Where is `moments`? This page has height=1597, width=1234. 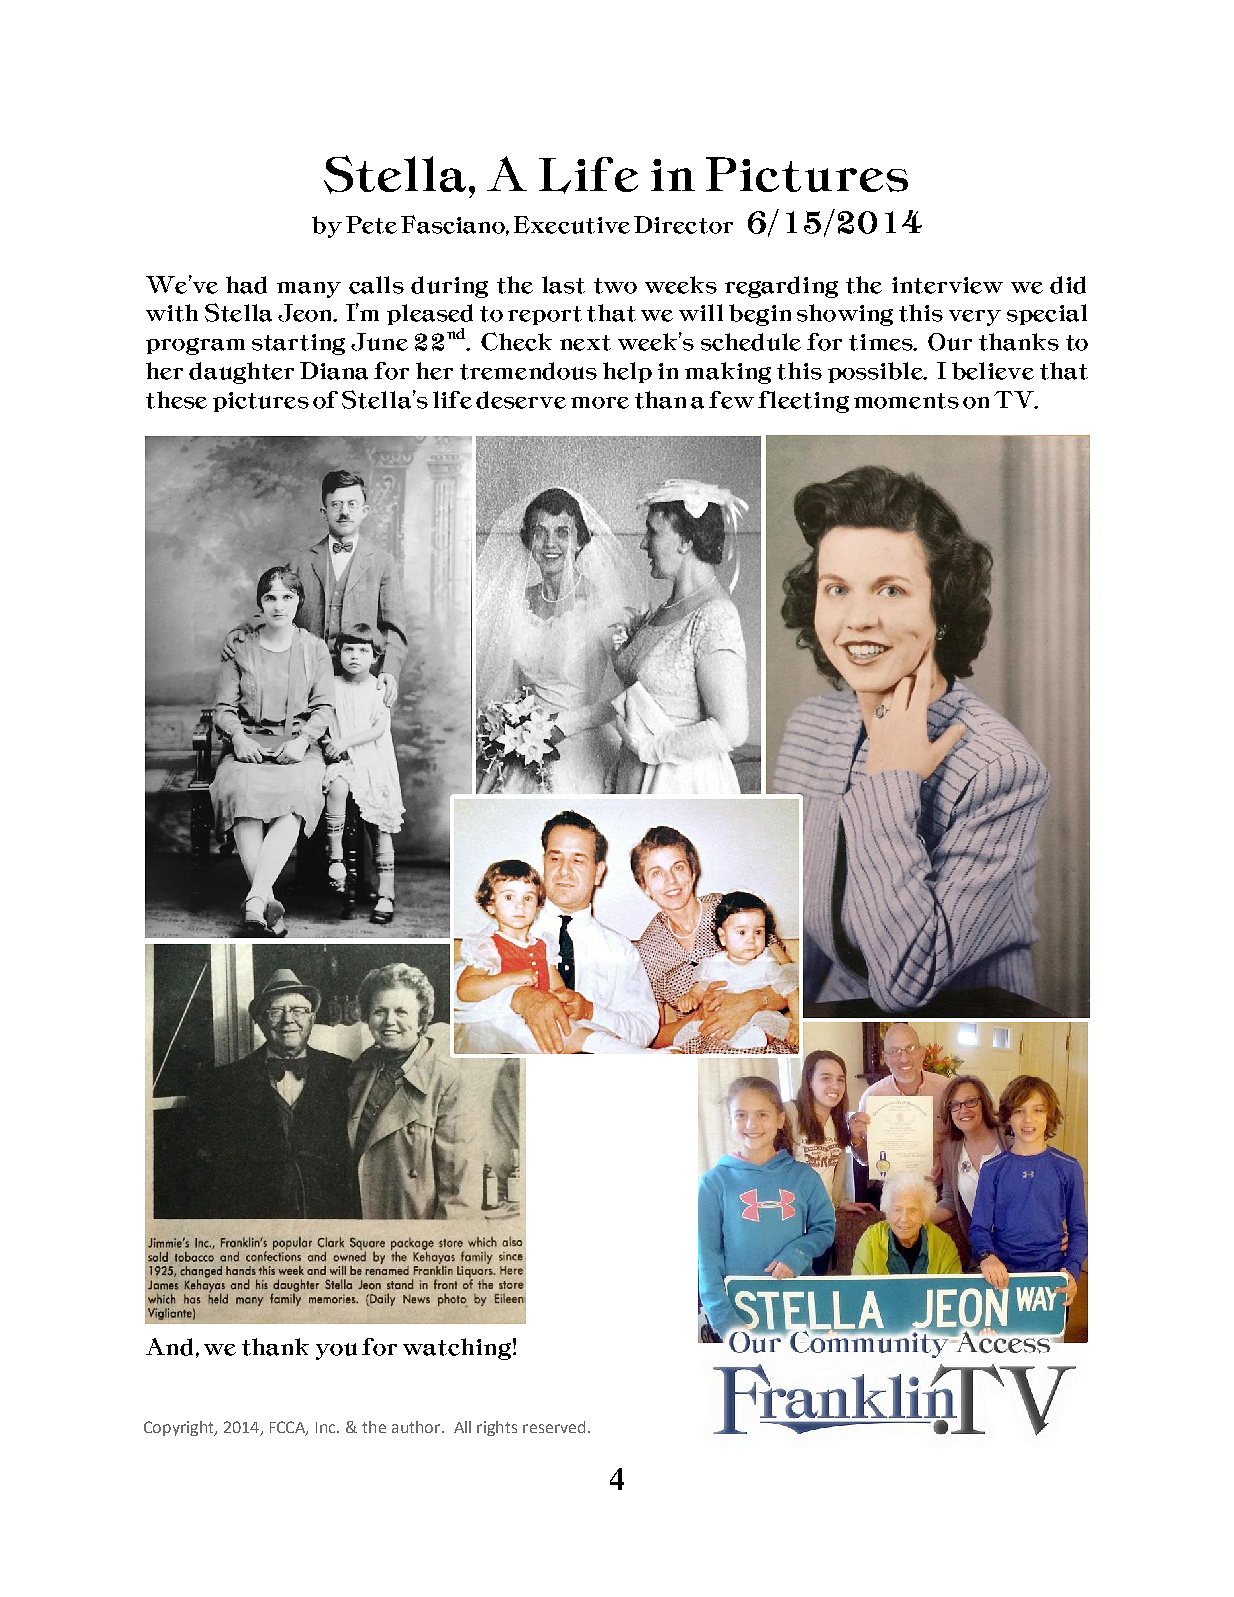 moments is located at coordinates (906, 401).
